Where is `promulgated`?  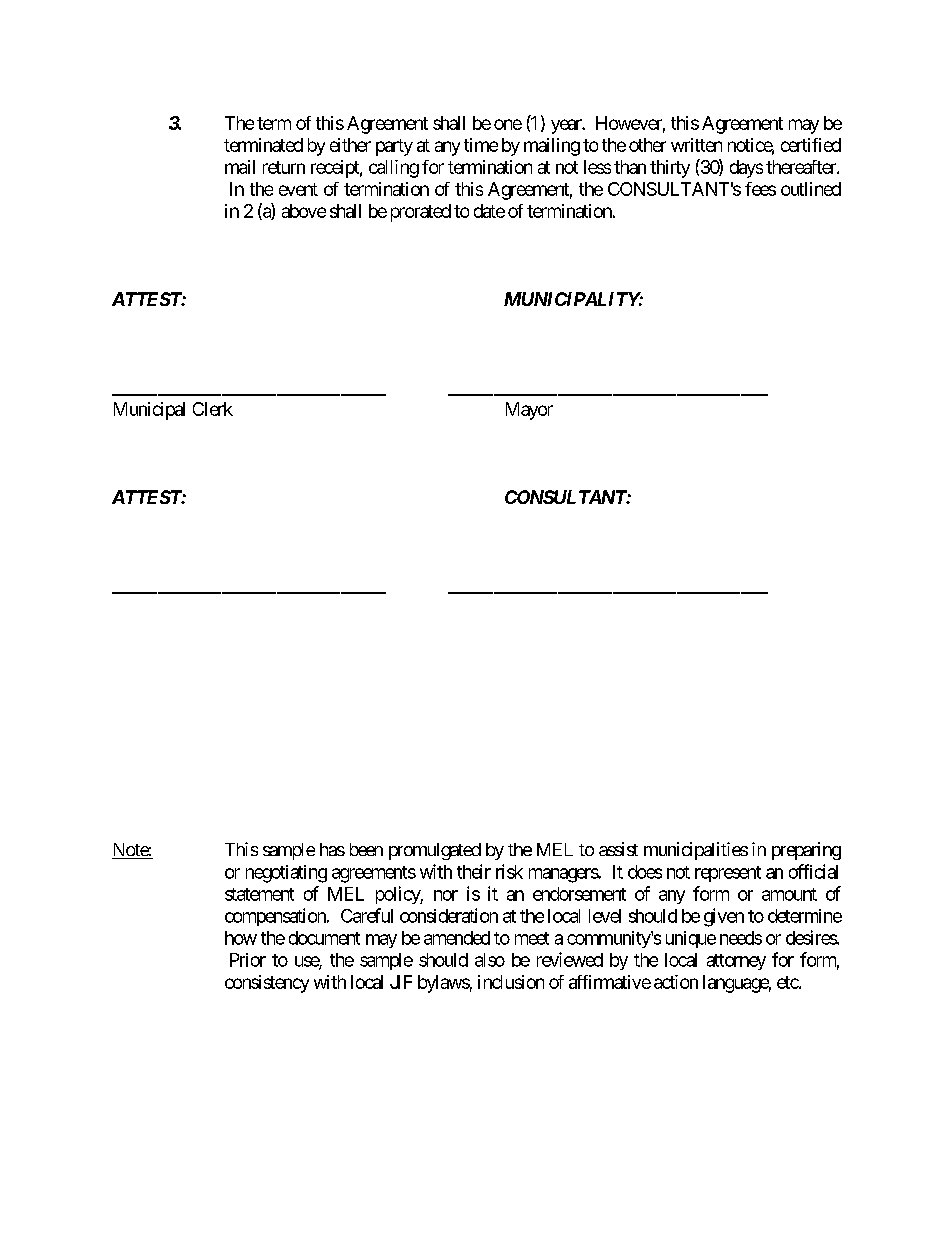 promulgated is located at coordinates (435, 851).
